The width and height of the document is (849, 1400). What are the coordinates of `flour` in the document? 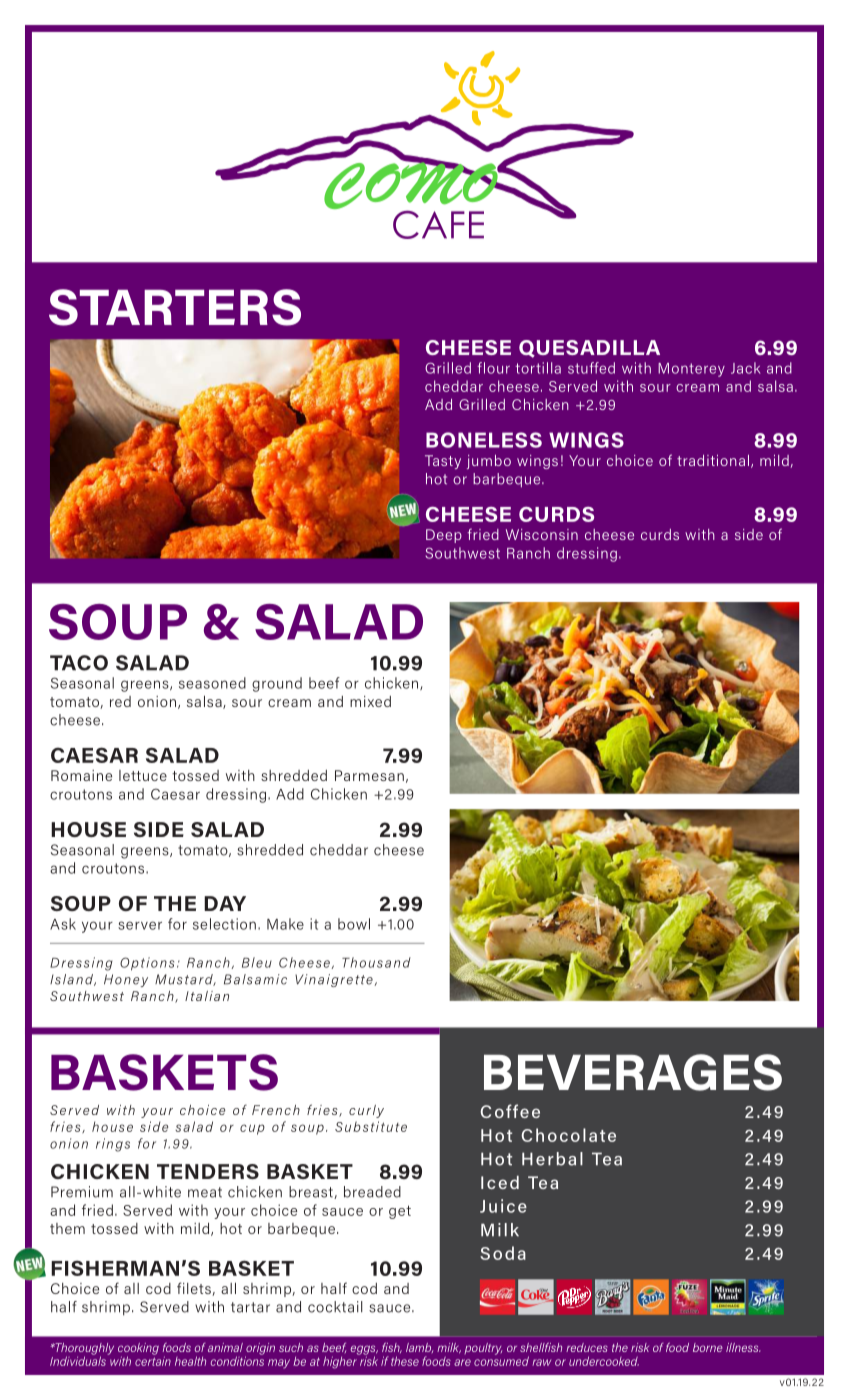 It's located at (493, 368).
